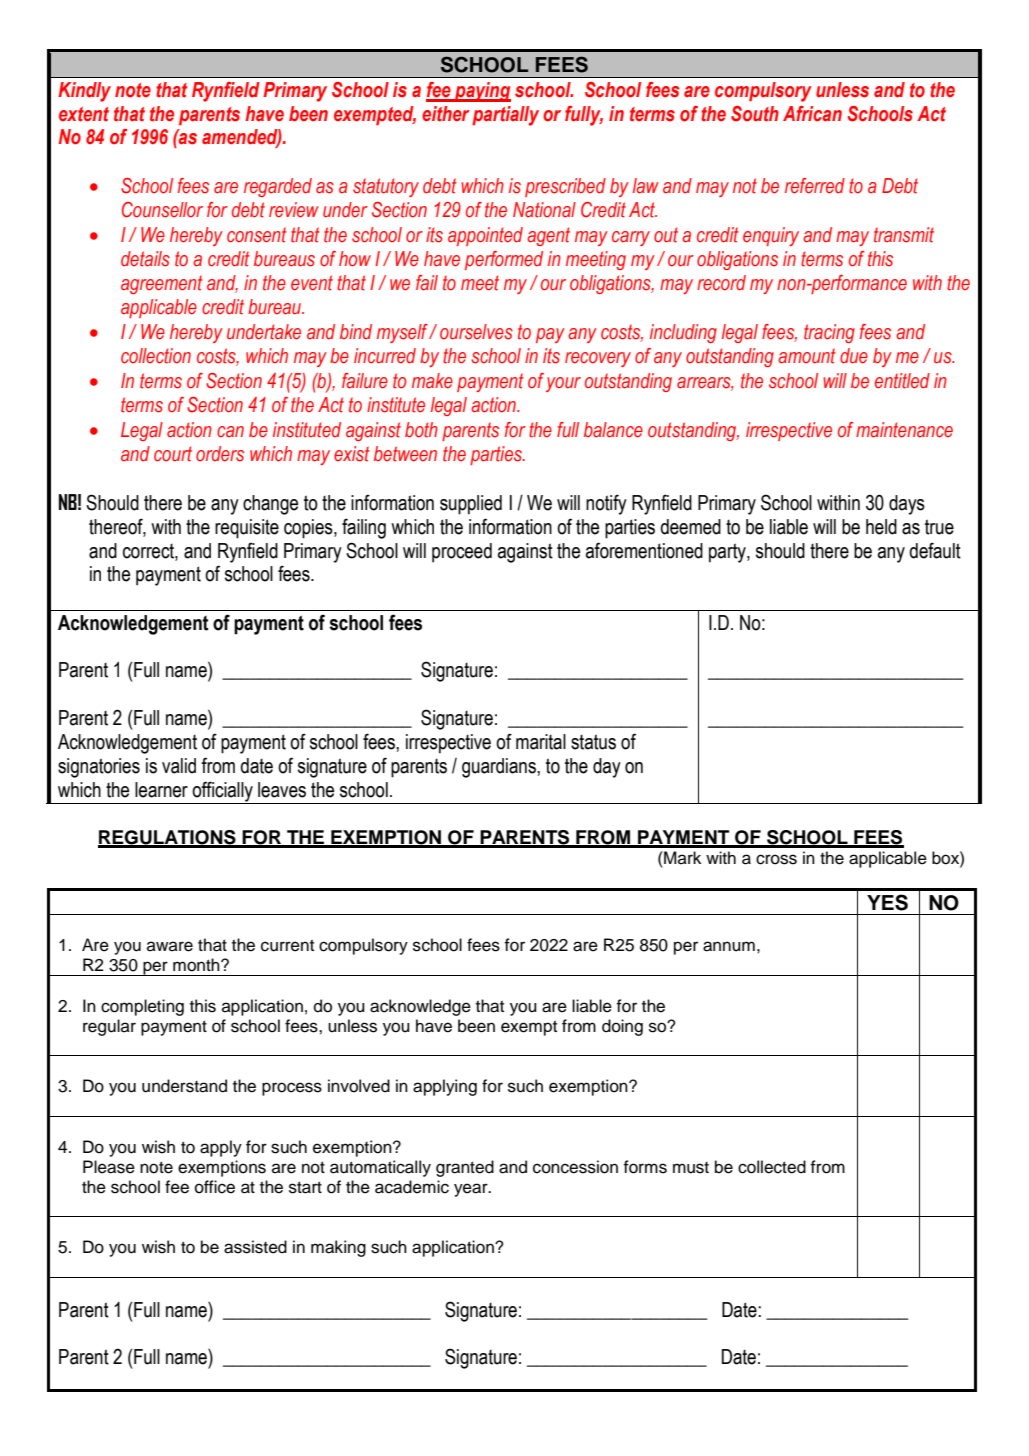 The width and height of the screenshot is (1029, 1456). What do you see at coordinates (500, 768) in the screenshot?
I see `guardians` at bounding box center [500, 768].
